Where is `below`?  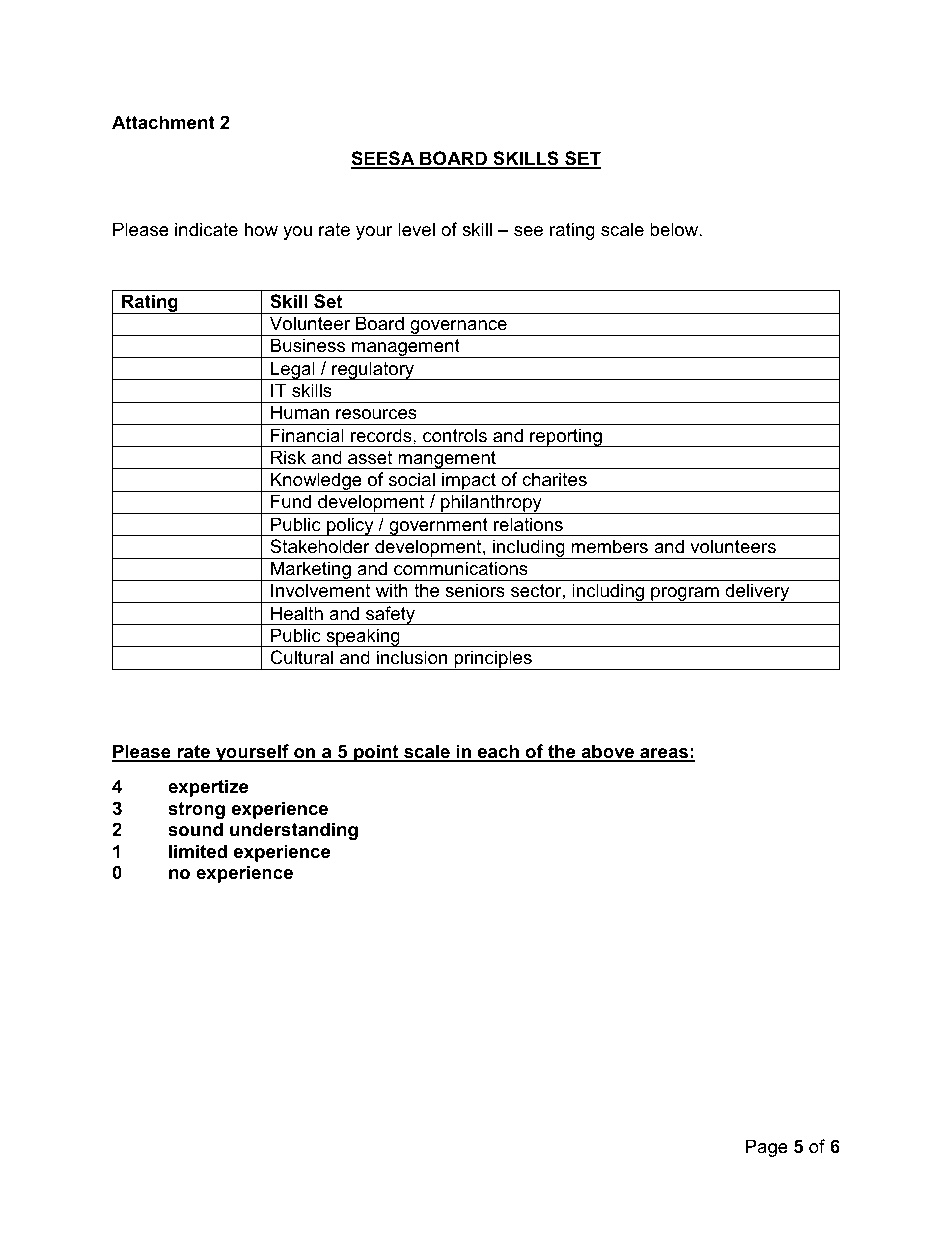
below is located at coordinates (675, 229).
